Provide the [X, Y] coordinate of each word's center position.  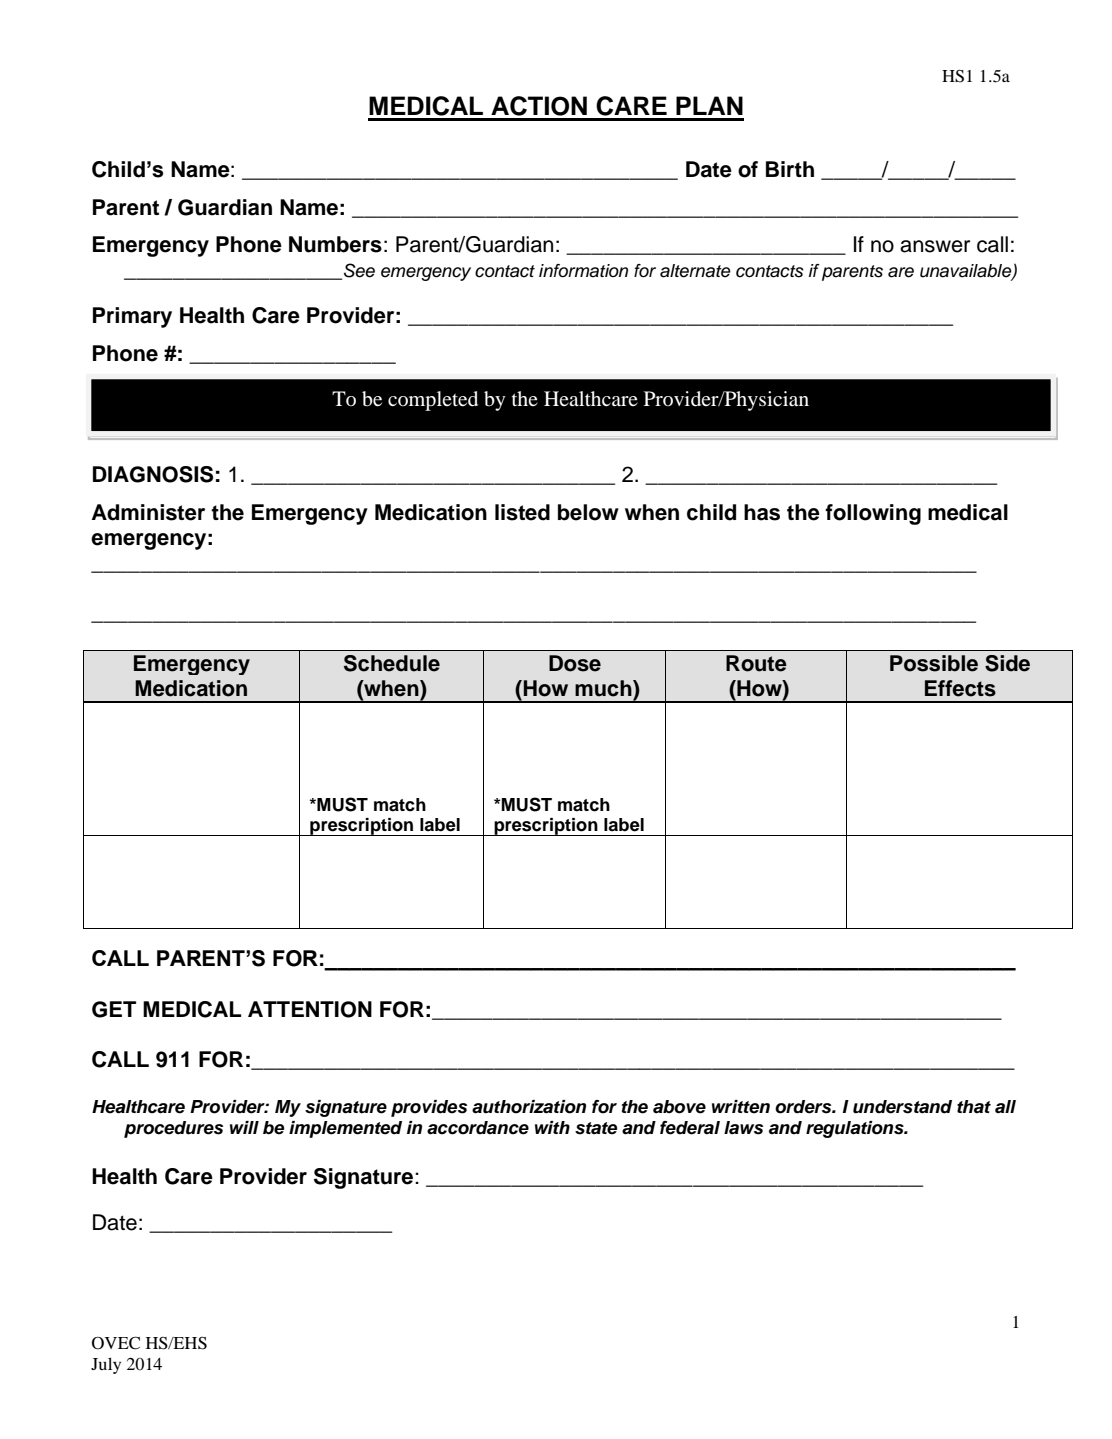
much [604, 688]
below [588, 512]
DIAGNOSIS [153, 474]
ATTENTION [310, 1009]
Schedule [392, 663]
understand [902, 1107]
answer [935, 246]
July [106, 1365]
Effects [960, 688]
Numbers [335, 244]
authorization [529, 1107]
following [873, 514]
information [583, 271]
